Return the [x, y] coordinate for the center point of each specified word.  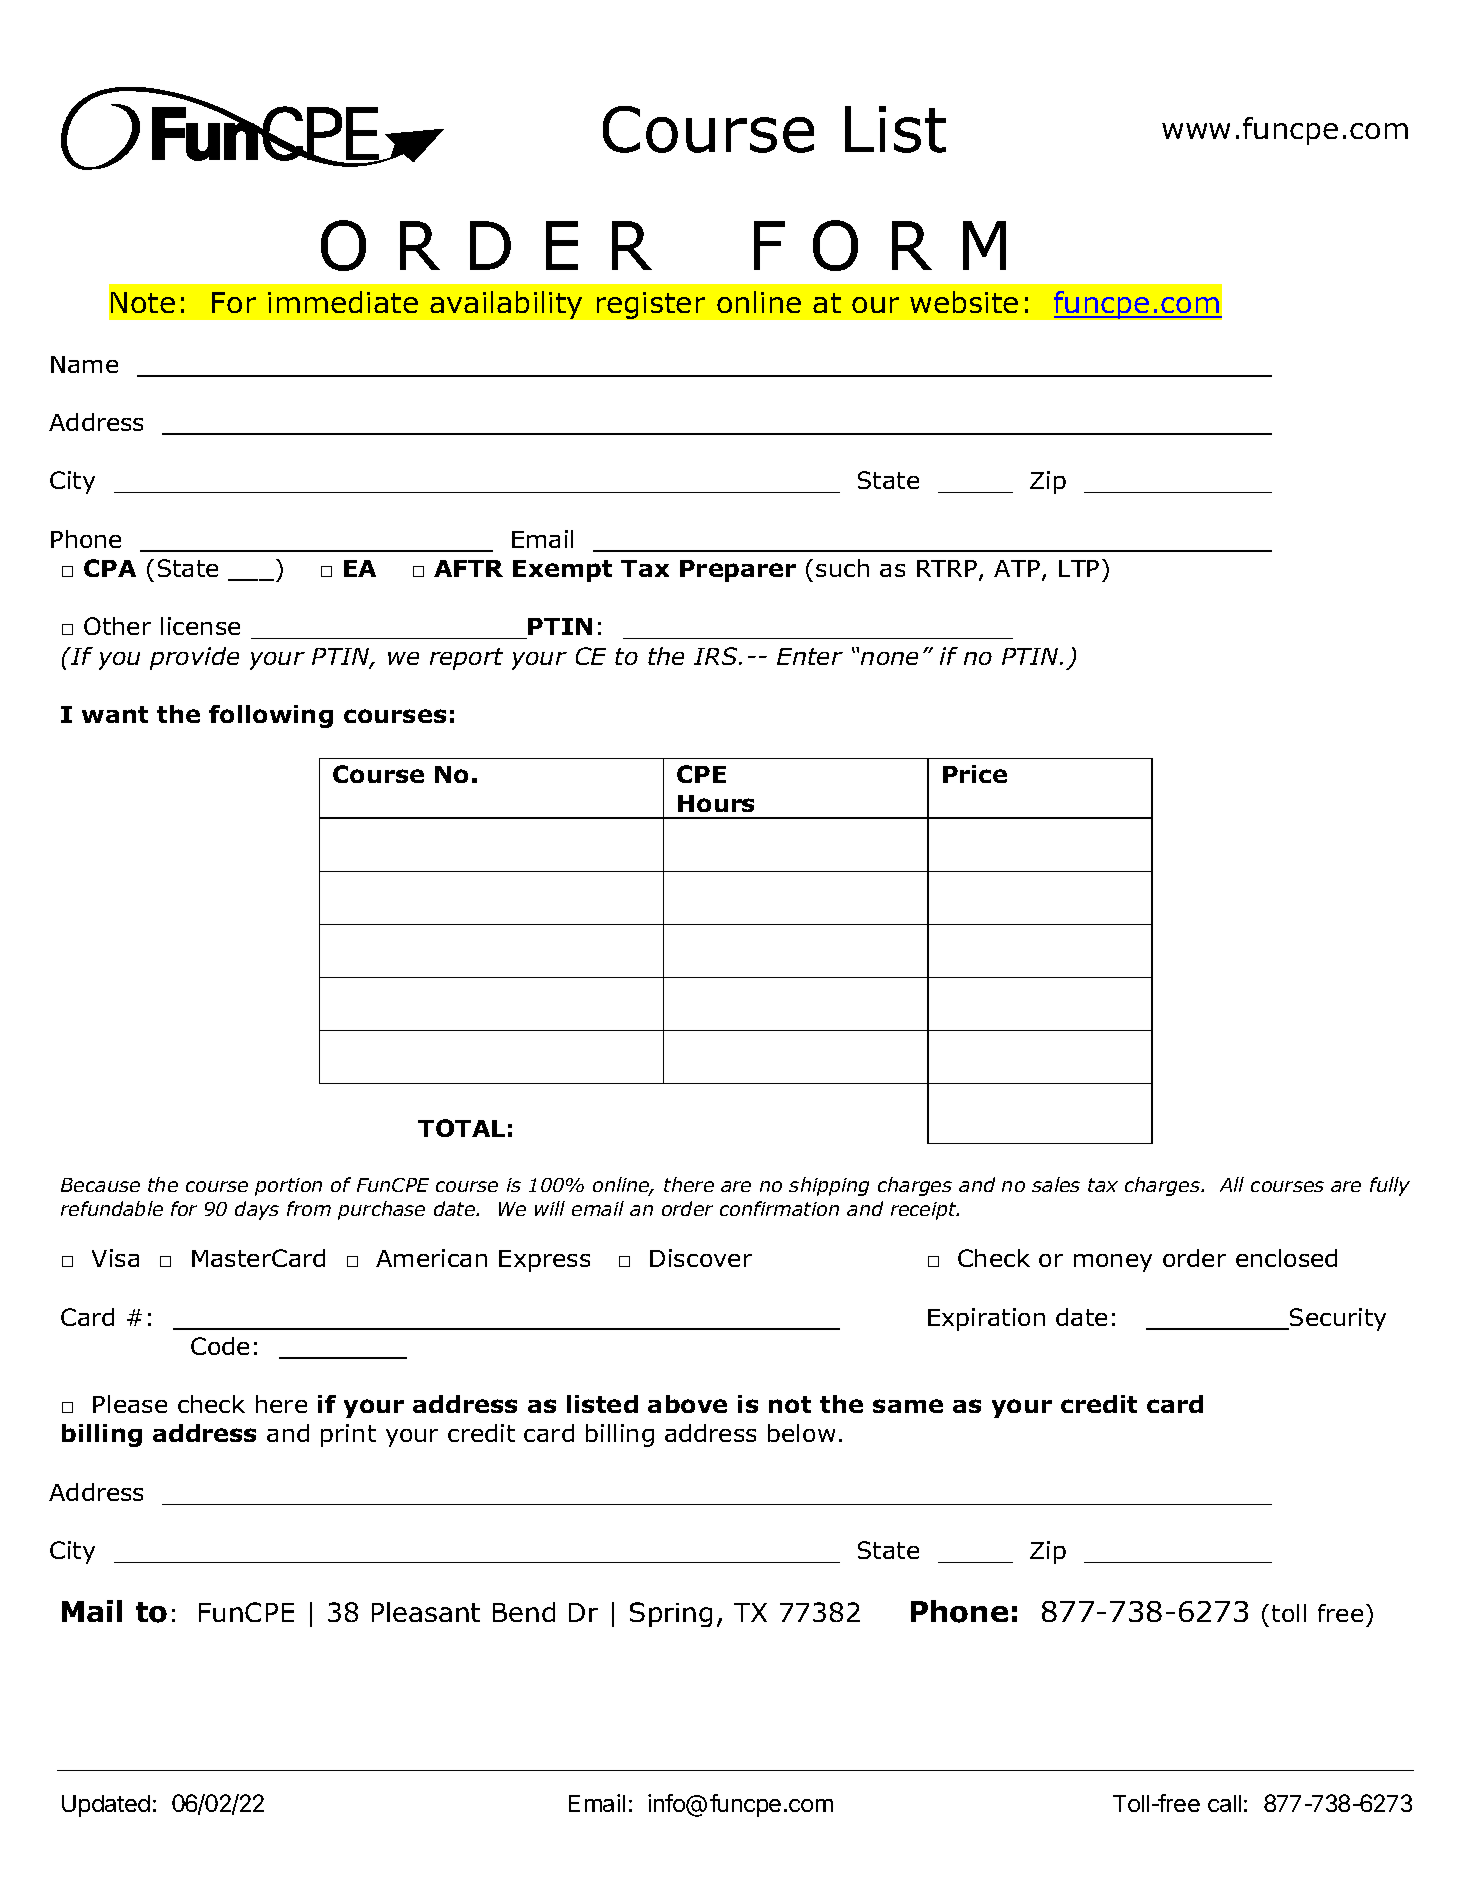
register [651, 305]
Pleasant [426, 1612]
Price [975, 774]
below [801, 1433]
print [348, 1435]
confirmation [779, 1208]
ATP [1017, 568]
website [964, 302]
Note [143, 302]
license [200, 626]
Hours [716, 803]
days [257, 1210]
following [271, 716]
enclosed [1286, 1258]
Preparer [738, 571]
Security [1337, 1319]
